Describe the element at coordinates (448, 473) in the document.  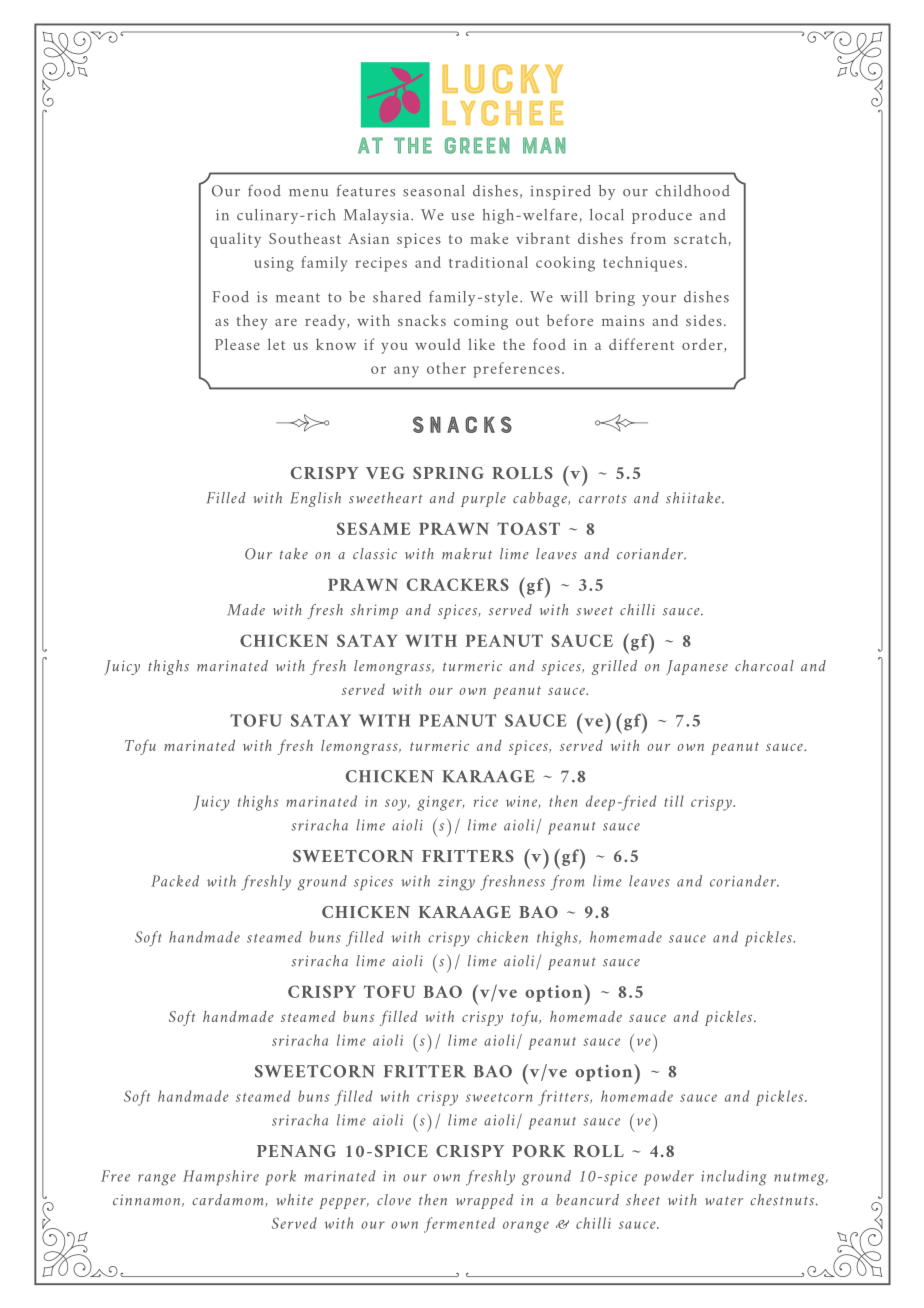
I see `SPRING` at that location.
